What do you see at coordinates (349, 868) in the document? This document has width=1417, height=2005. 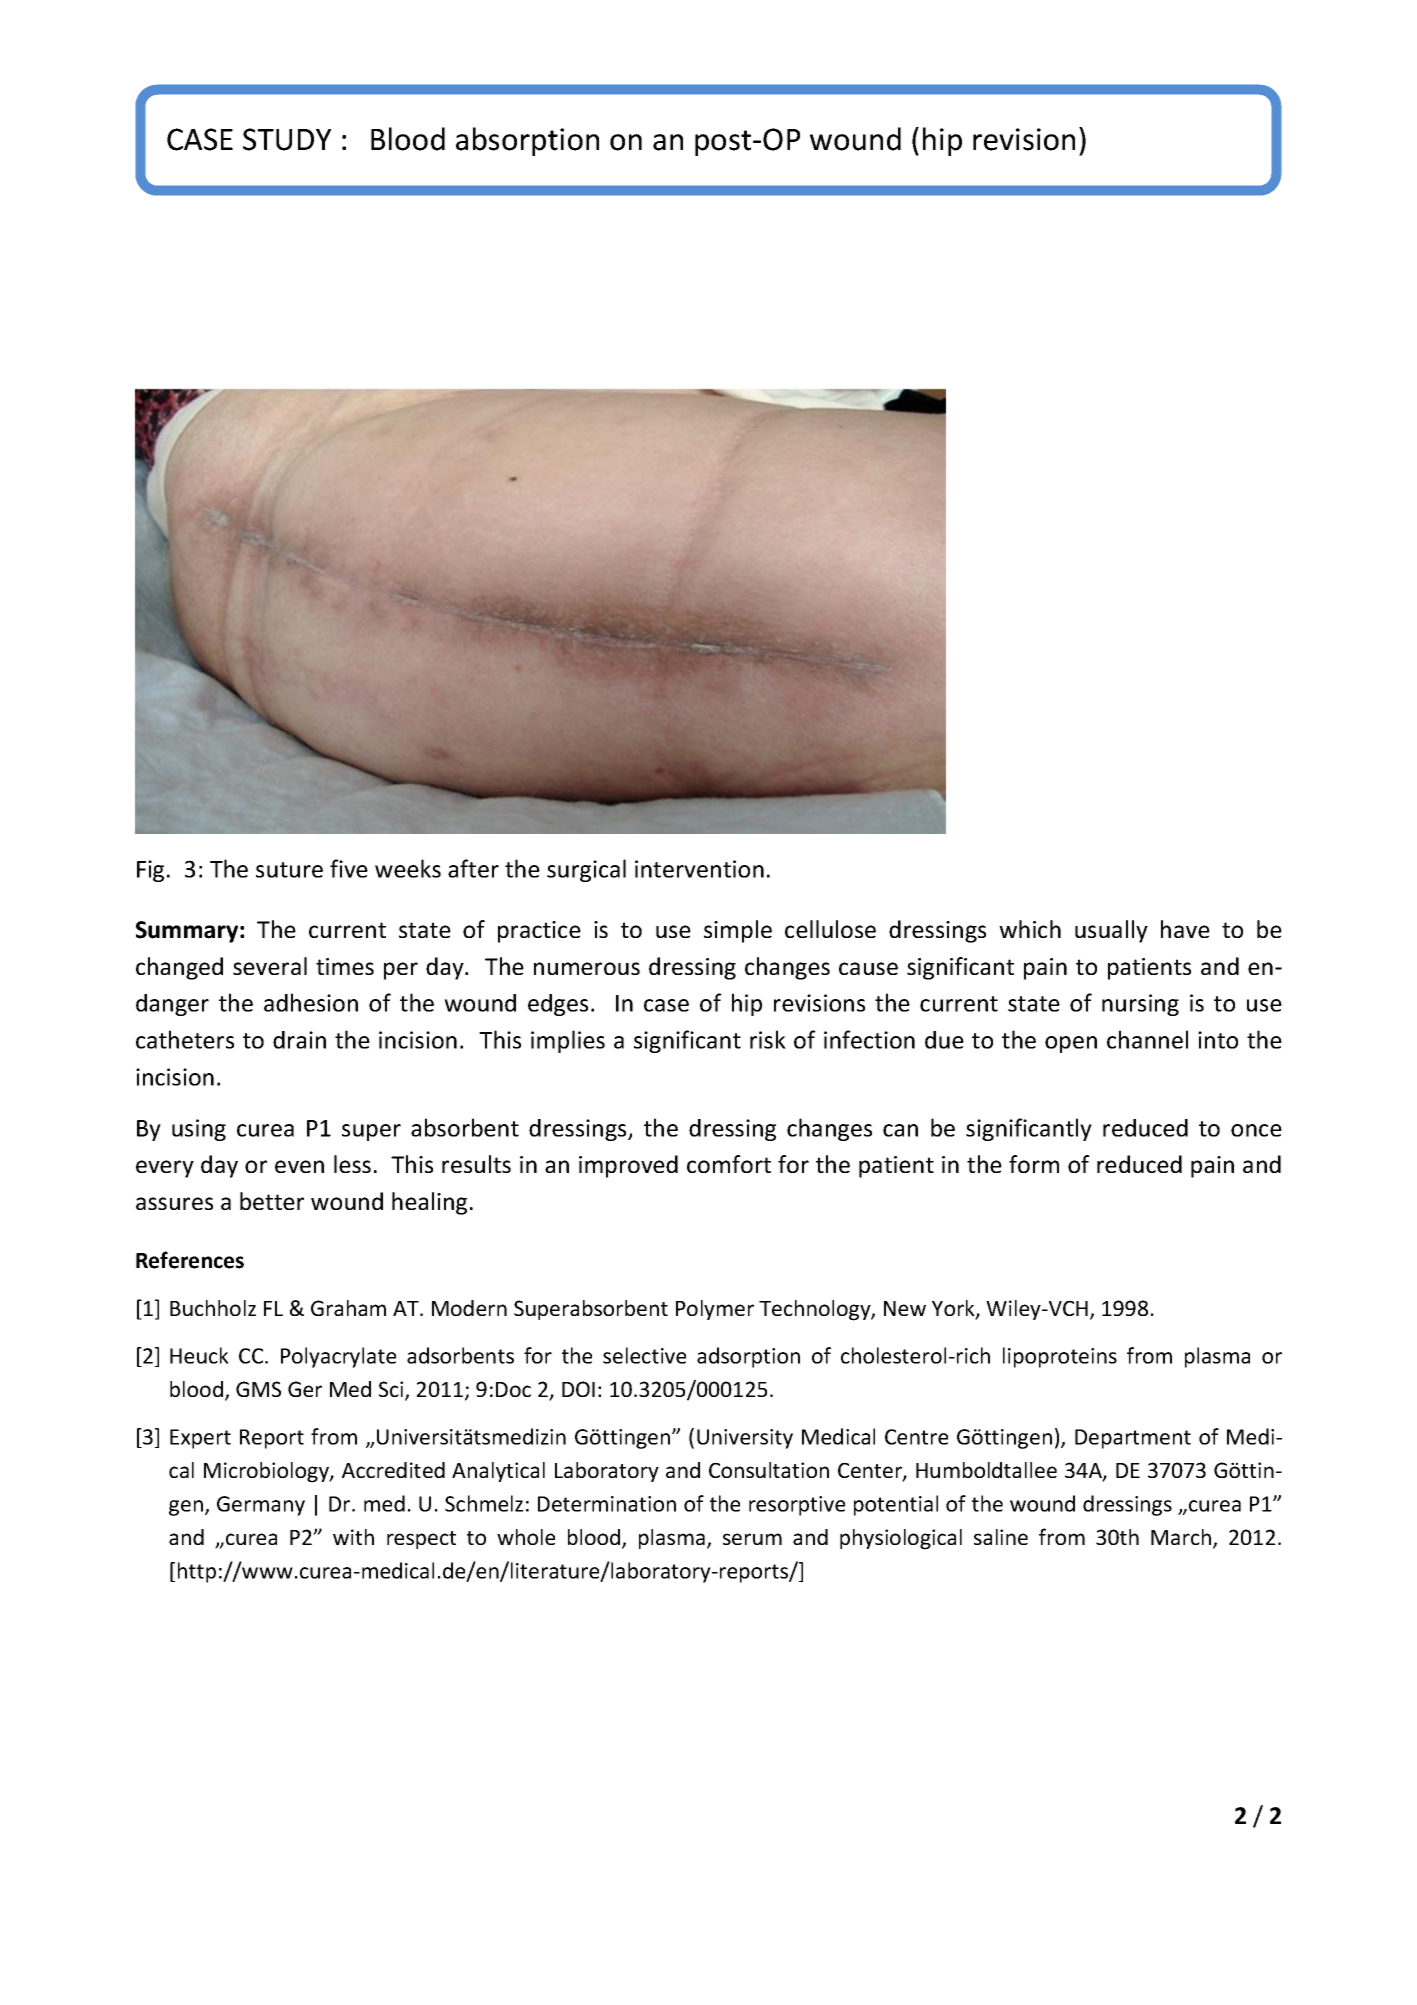 I see `five` at bounding box center [349, 868].
